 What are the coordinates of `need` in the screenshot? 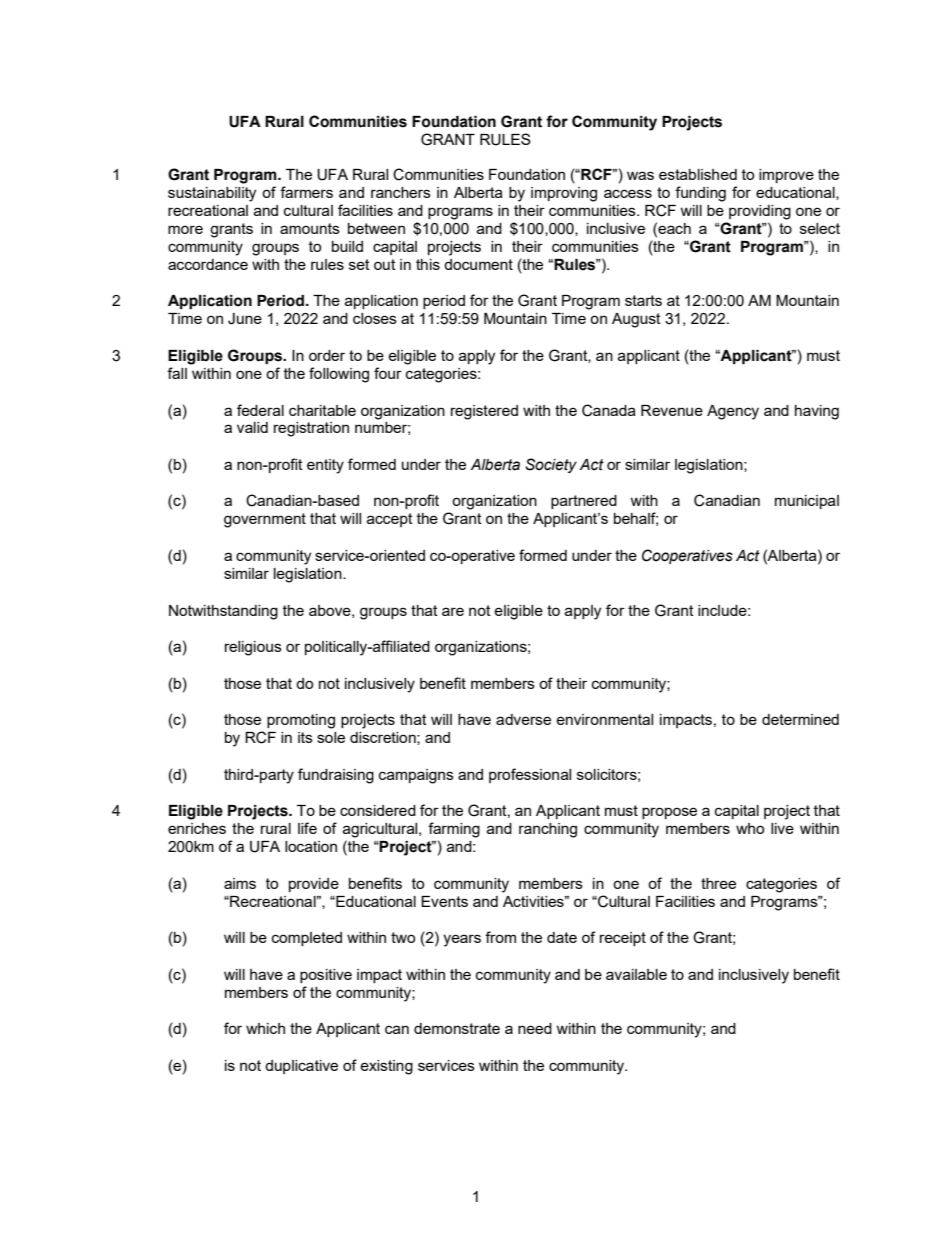 It's located at (535, 1028).
